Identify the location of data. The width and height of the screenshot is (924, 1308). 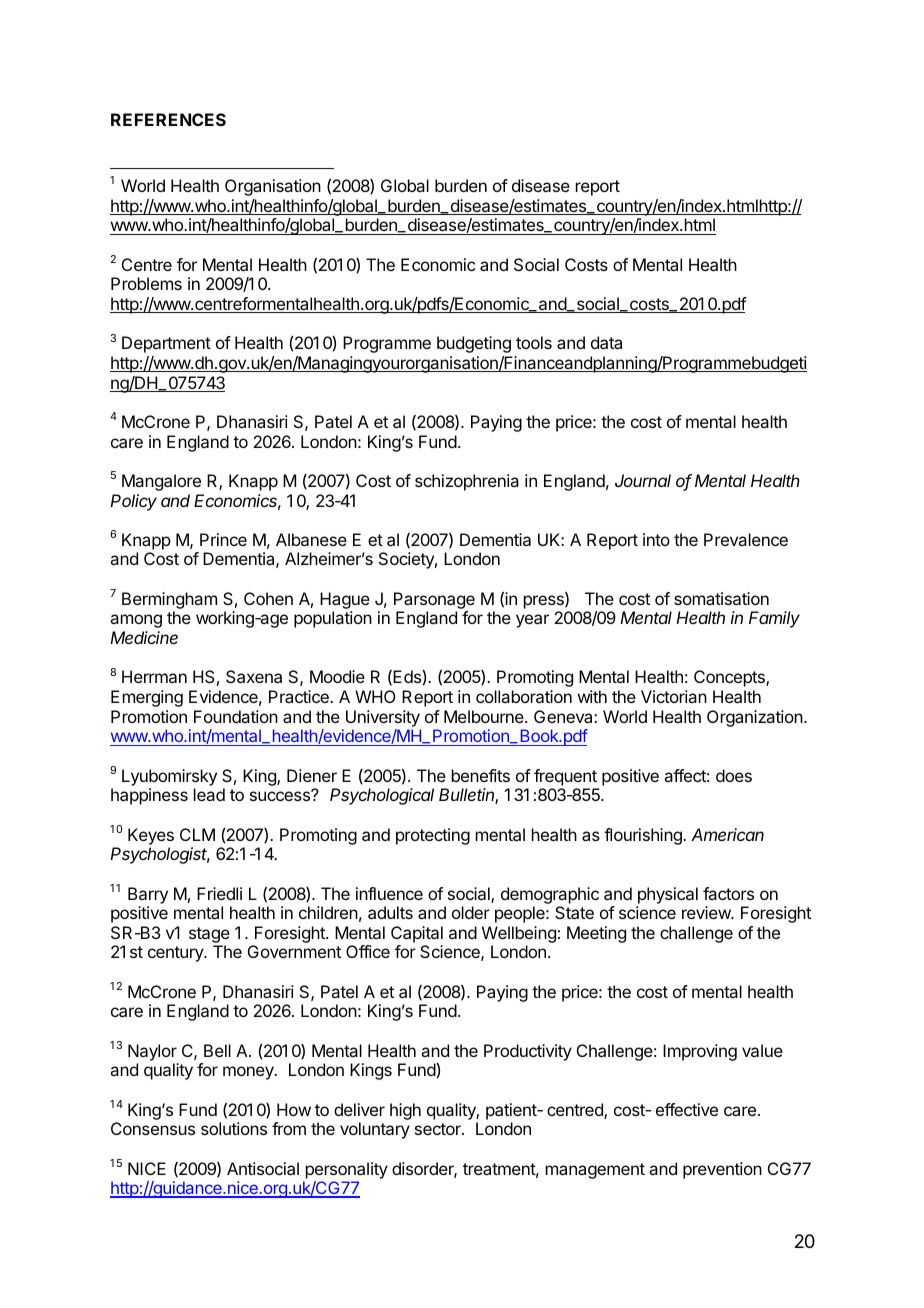
(606, 342).
